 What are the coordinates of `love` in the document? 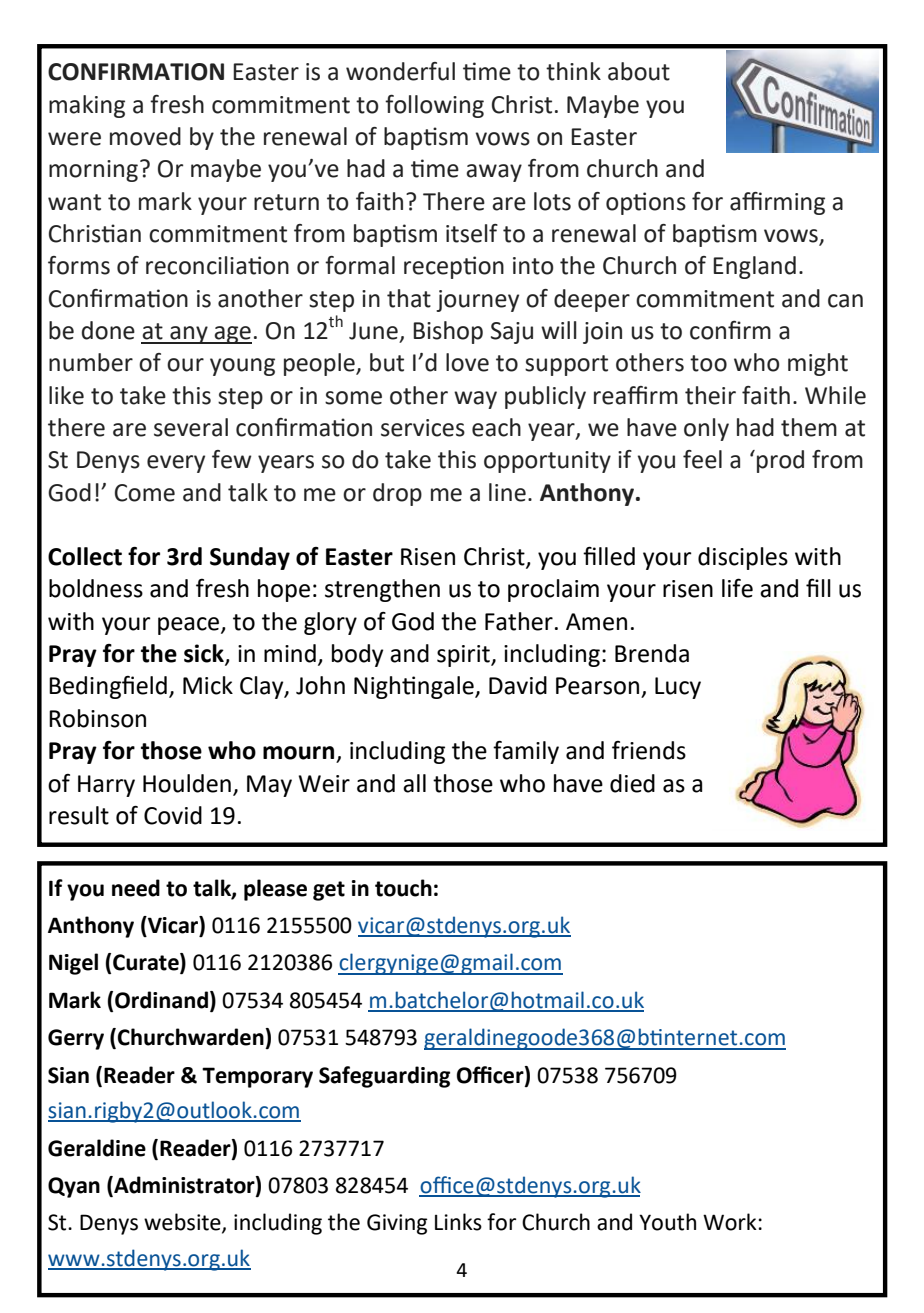 It's located at (467, 362).
